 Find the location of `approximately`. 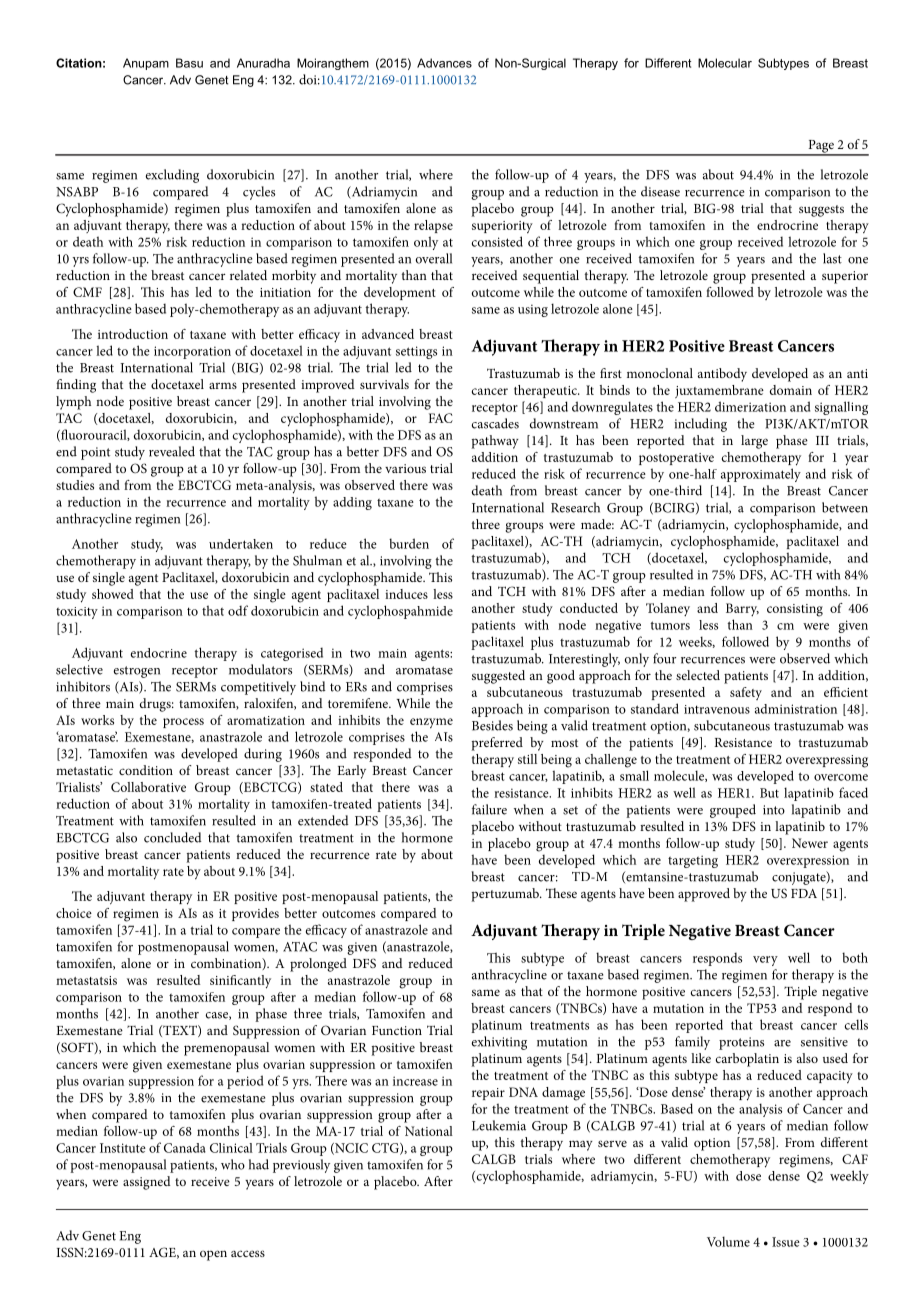

approximately is located at coordinates (761, 475).
